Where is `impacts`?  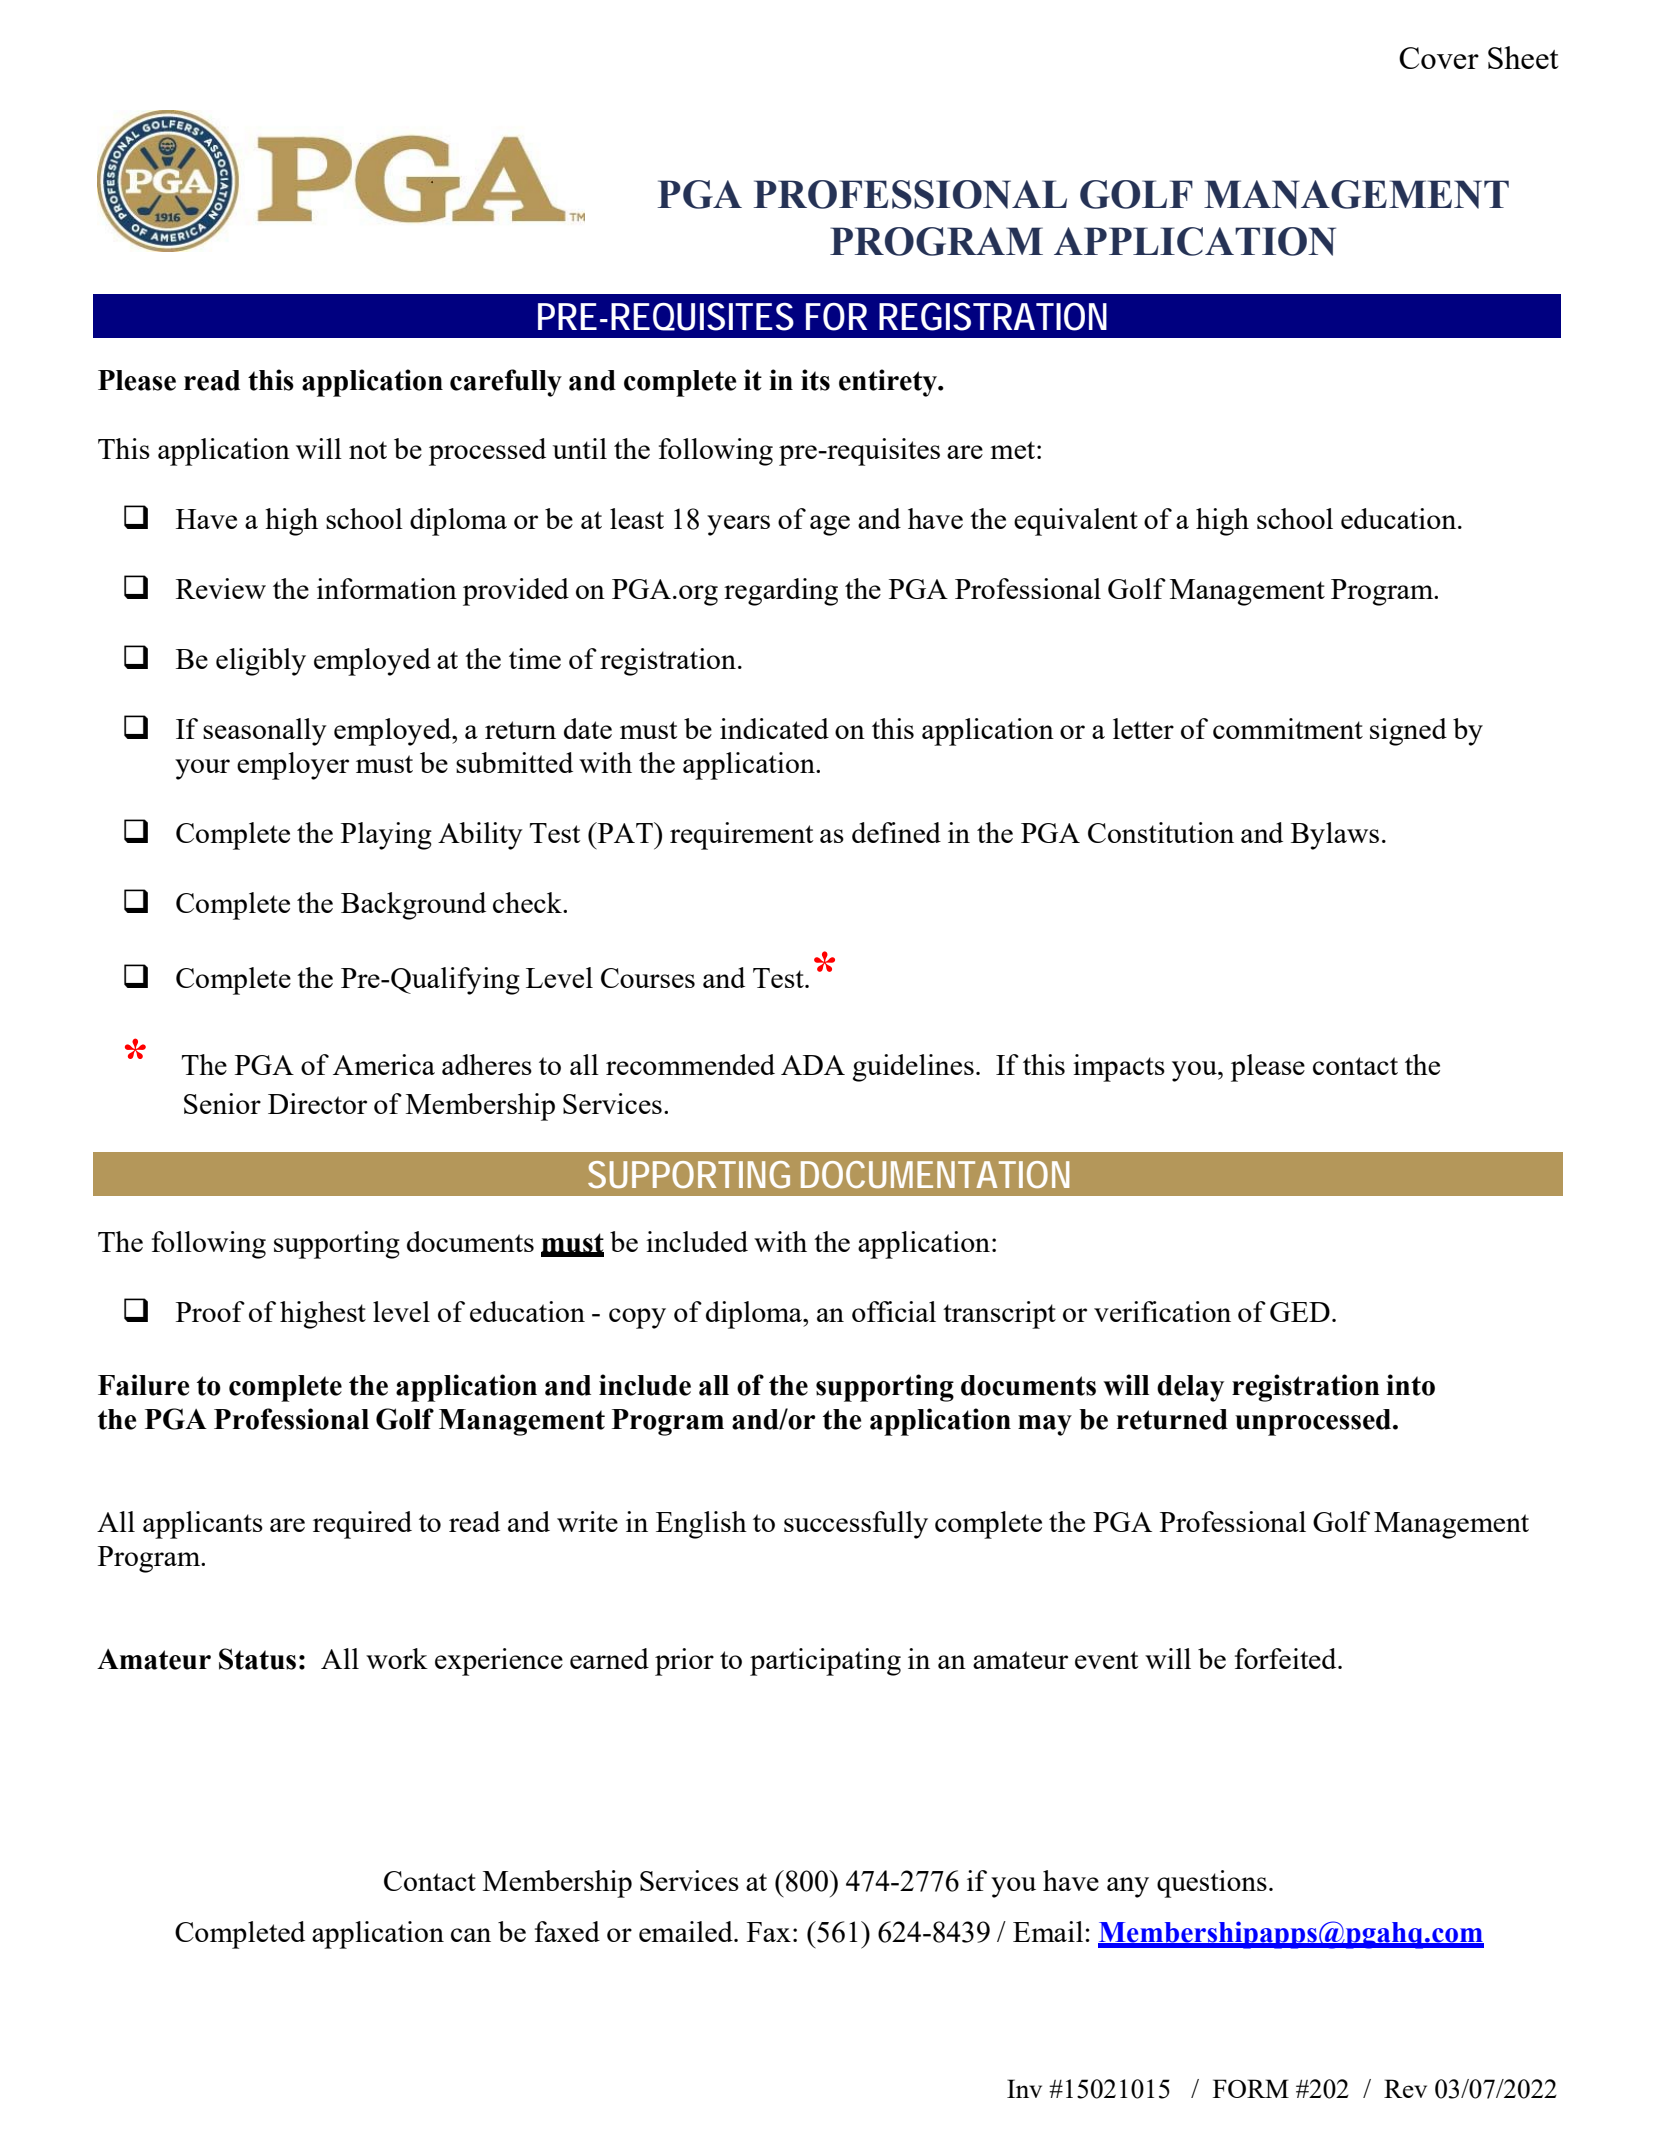 impacts is located at coordinates (1119, 1068).
